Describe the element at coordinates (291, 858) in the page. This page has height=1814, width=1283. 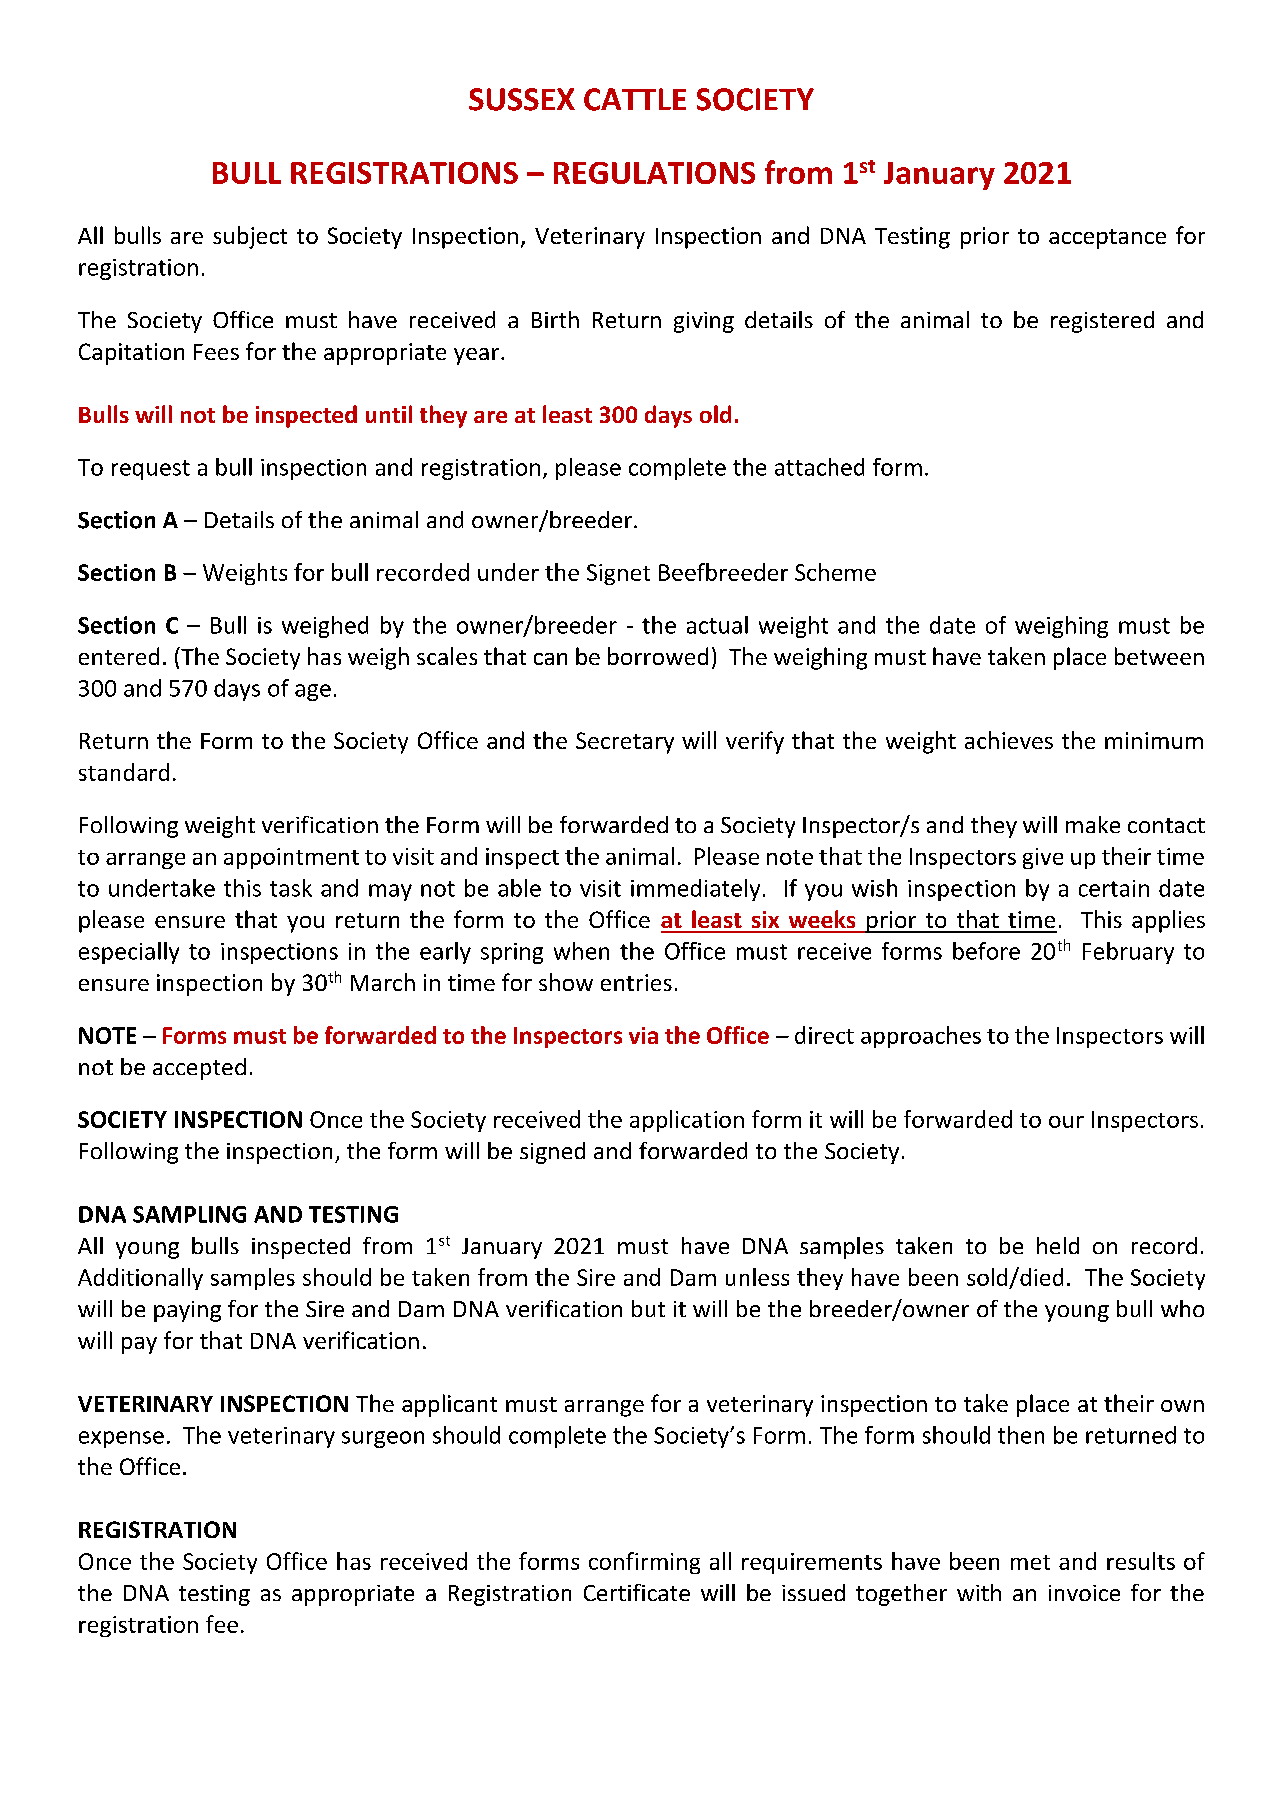
I see `appointment` at that location.
